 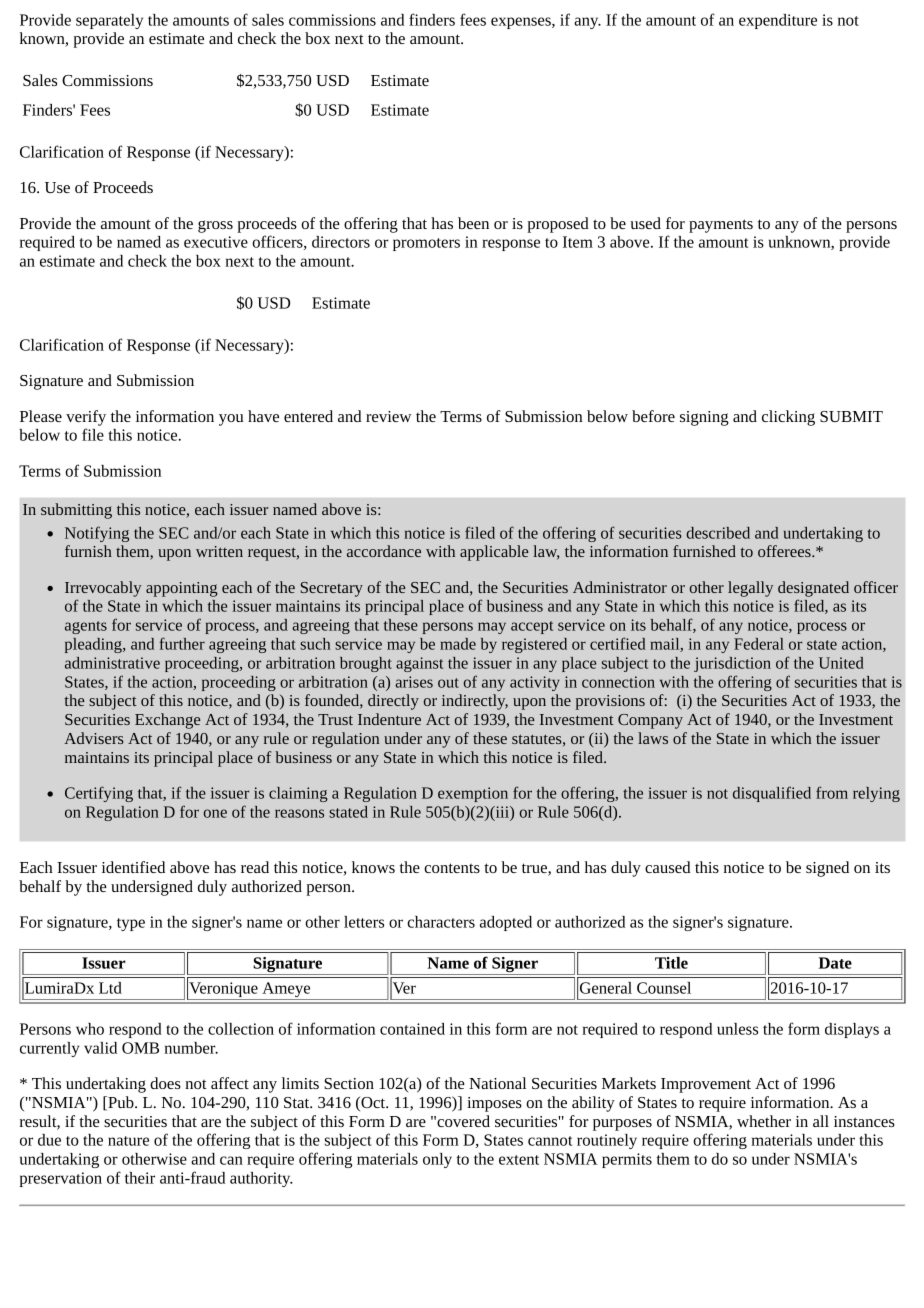 What do you see at coordinates (388, 416) in the screenshot?
I see `review` at bounding box center [388, 416].
